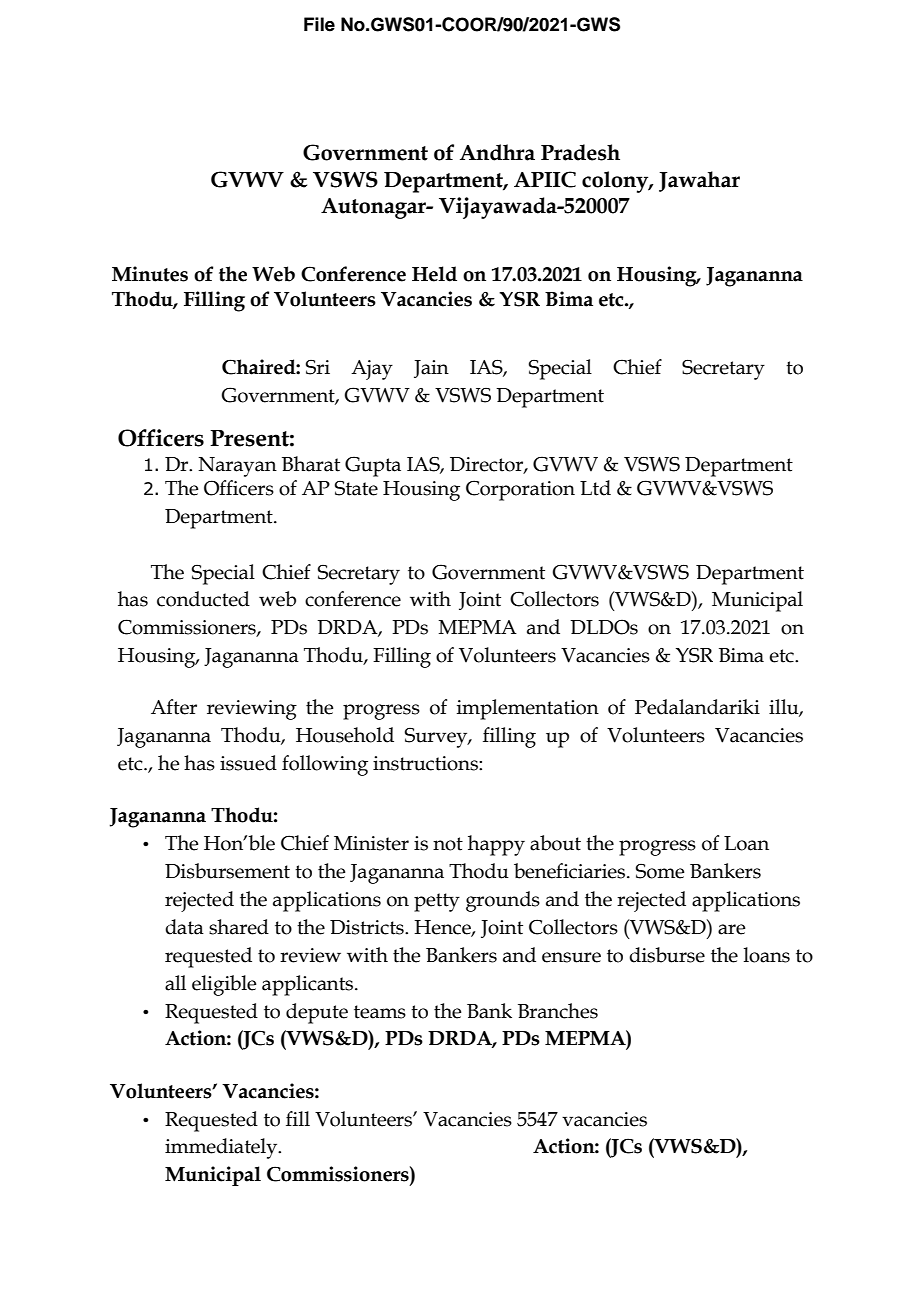 This screenshot has width=924, height=1308. What do you see at coordinates (380, 1012) in the screenshot?
I see `teams` at bounding box center [380, 1012].
